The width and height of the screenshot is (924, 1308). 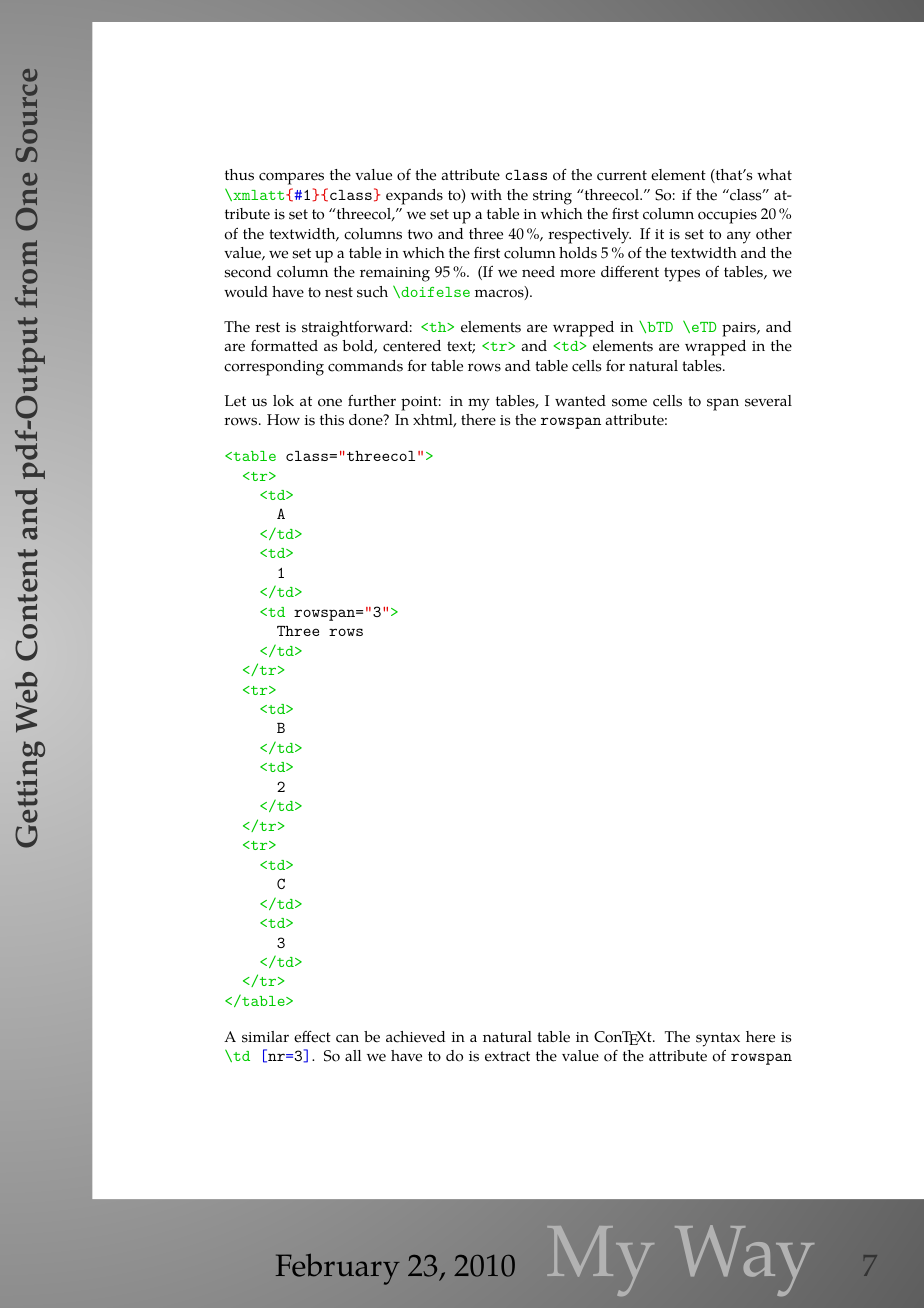 What do you see at coordinates (239, 175) in the screenshot?
I see `thus` at bounding box center [239, 175].
